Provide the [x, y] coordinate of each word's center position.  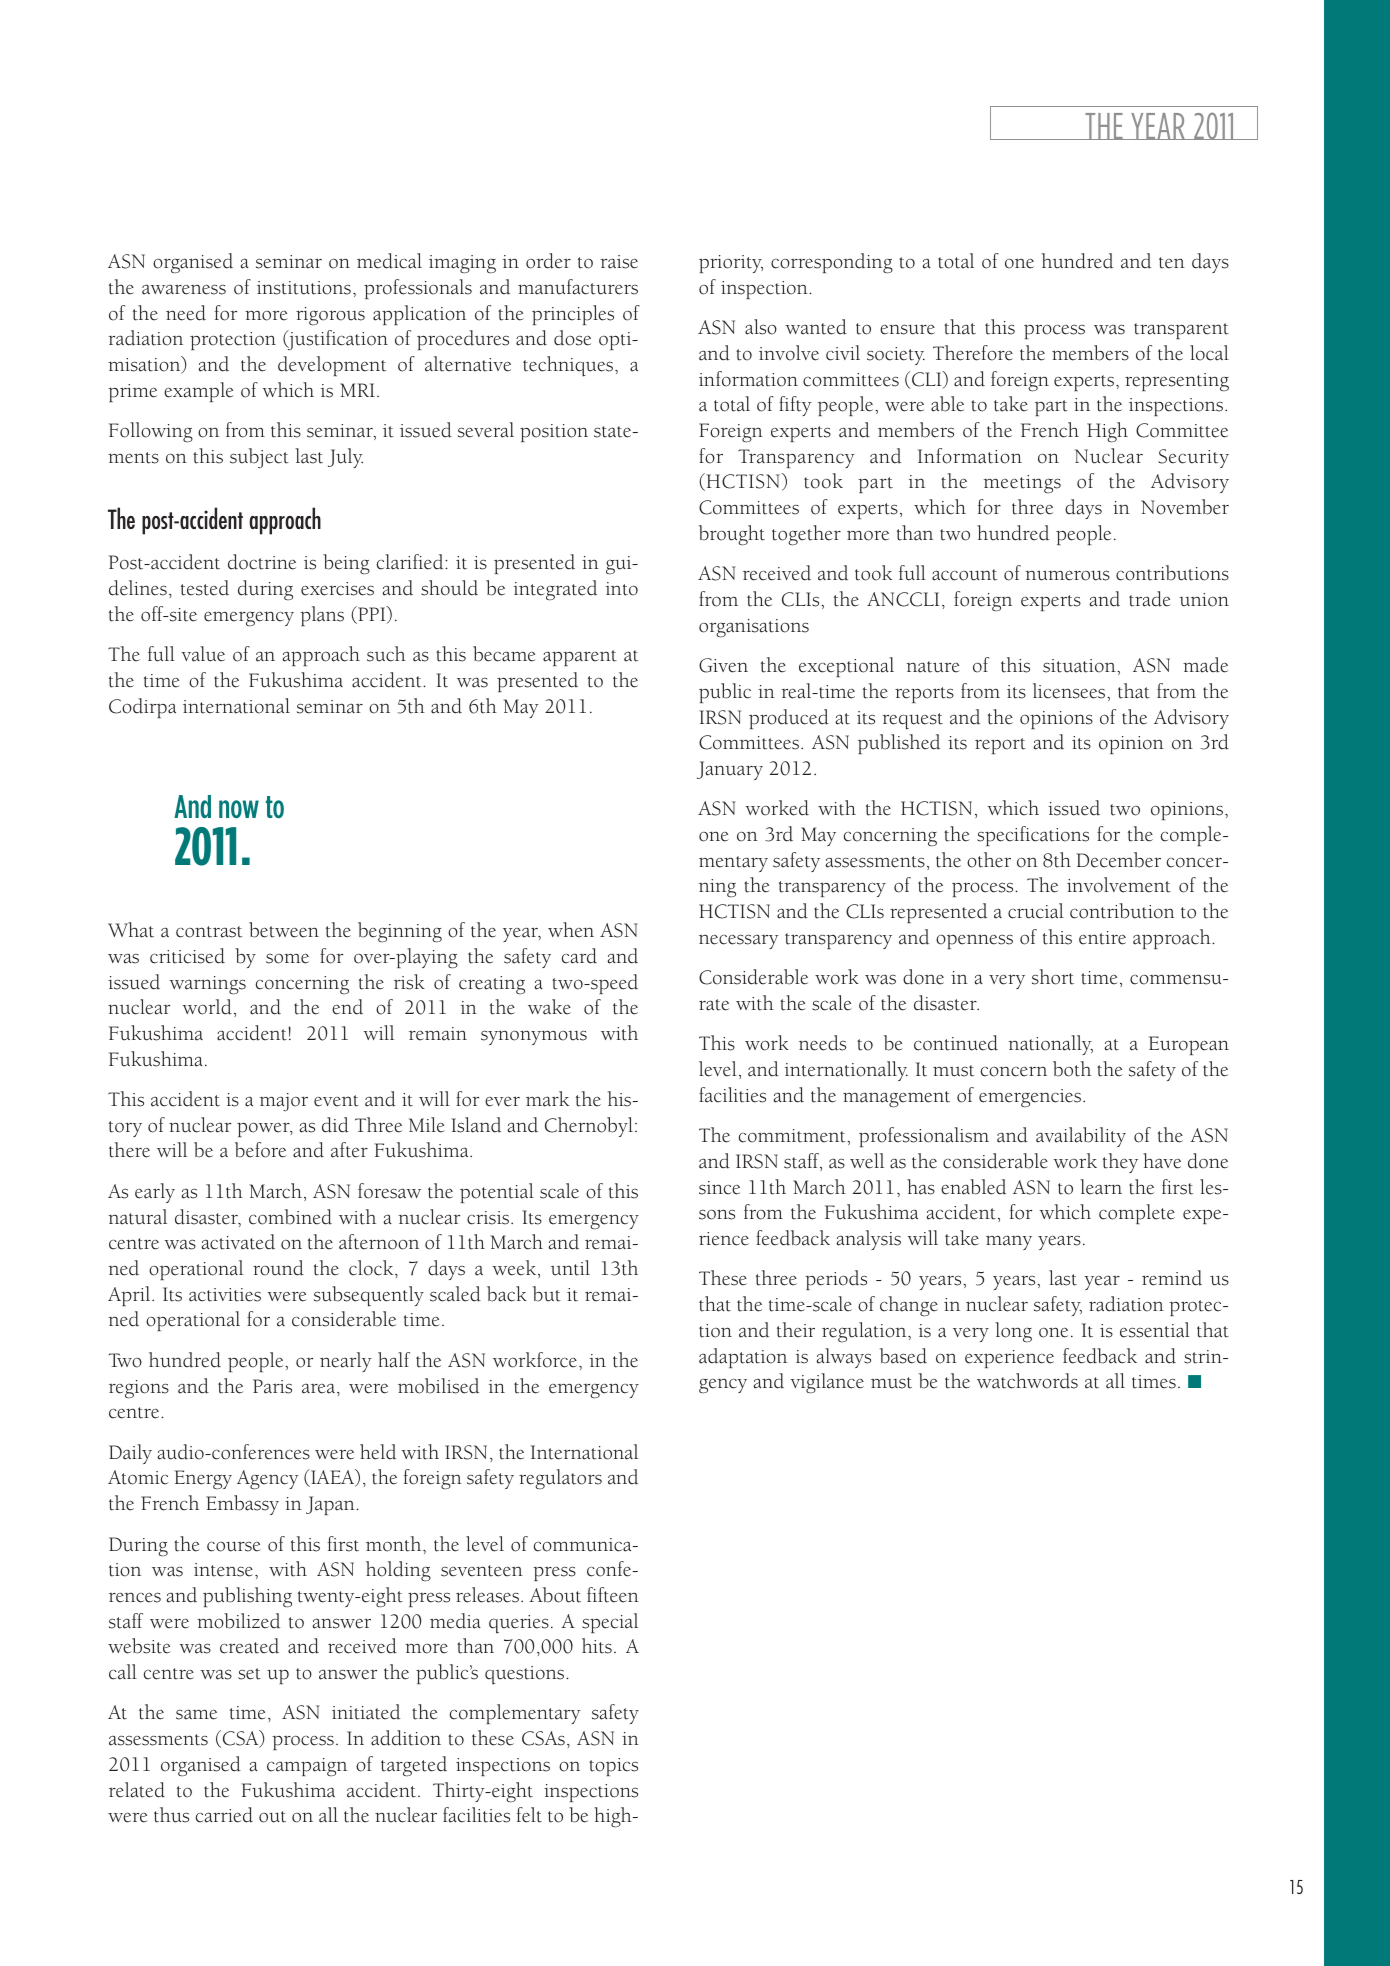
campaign [307, 1767]
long [1013, 1332]
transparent [1181, 331]
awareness [184, 289]
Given [723, 665]
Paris [272, 1386]
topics [613, 1767]
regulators [560, 1479]
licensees [1070, 691]
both [1072, 1069]
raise [619, 262]
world [207, 1007]
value [203, 654]
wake [549, 1007]
